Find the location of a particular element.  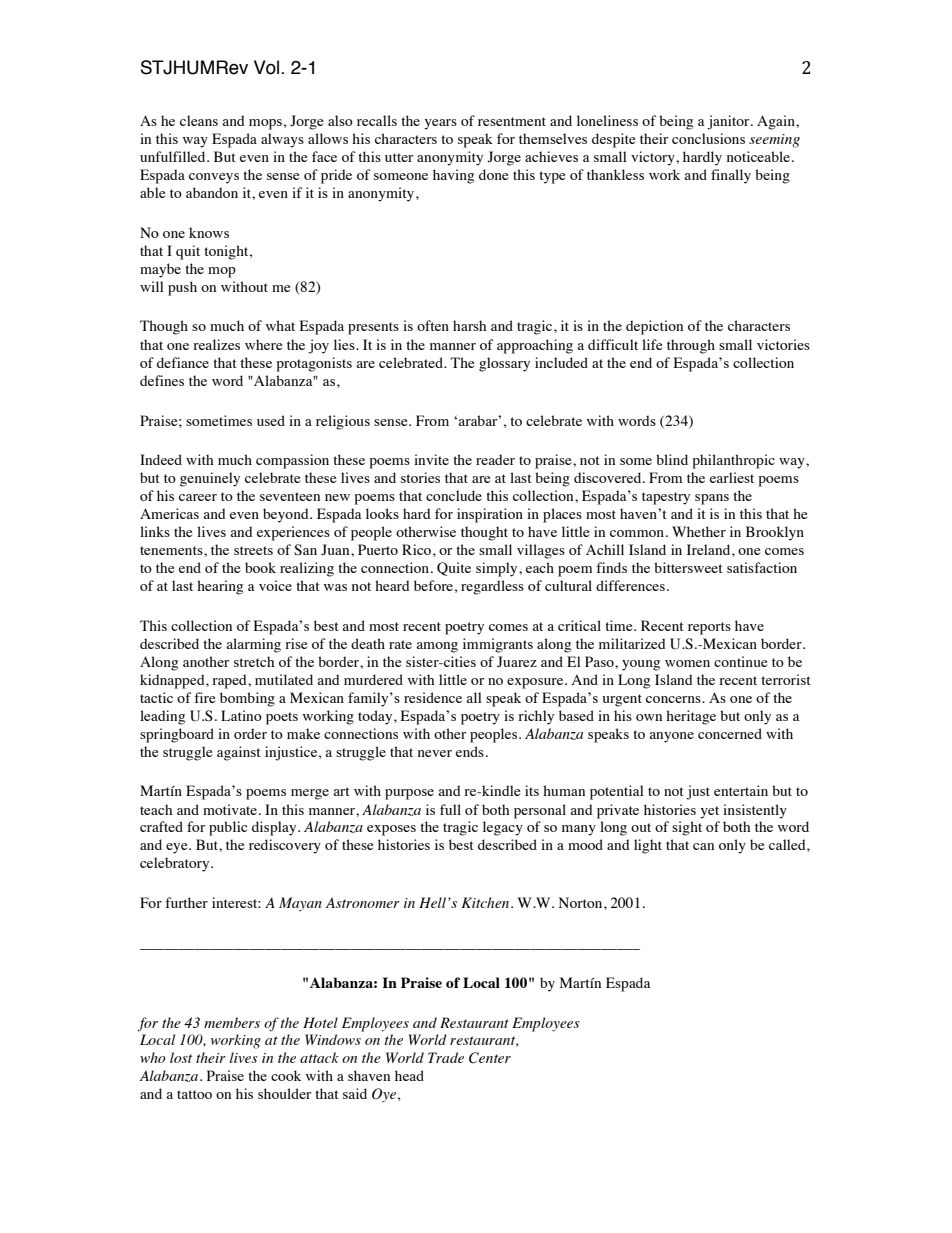

regardless is located at coordinates (492, 587).
